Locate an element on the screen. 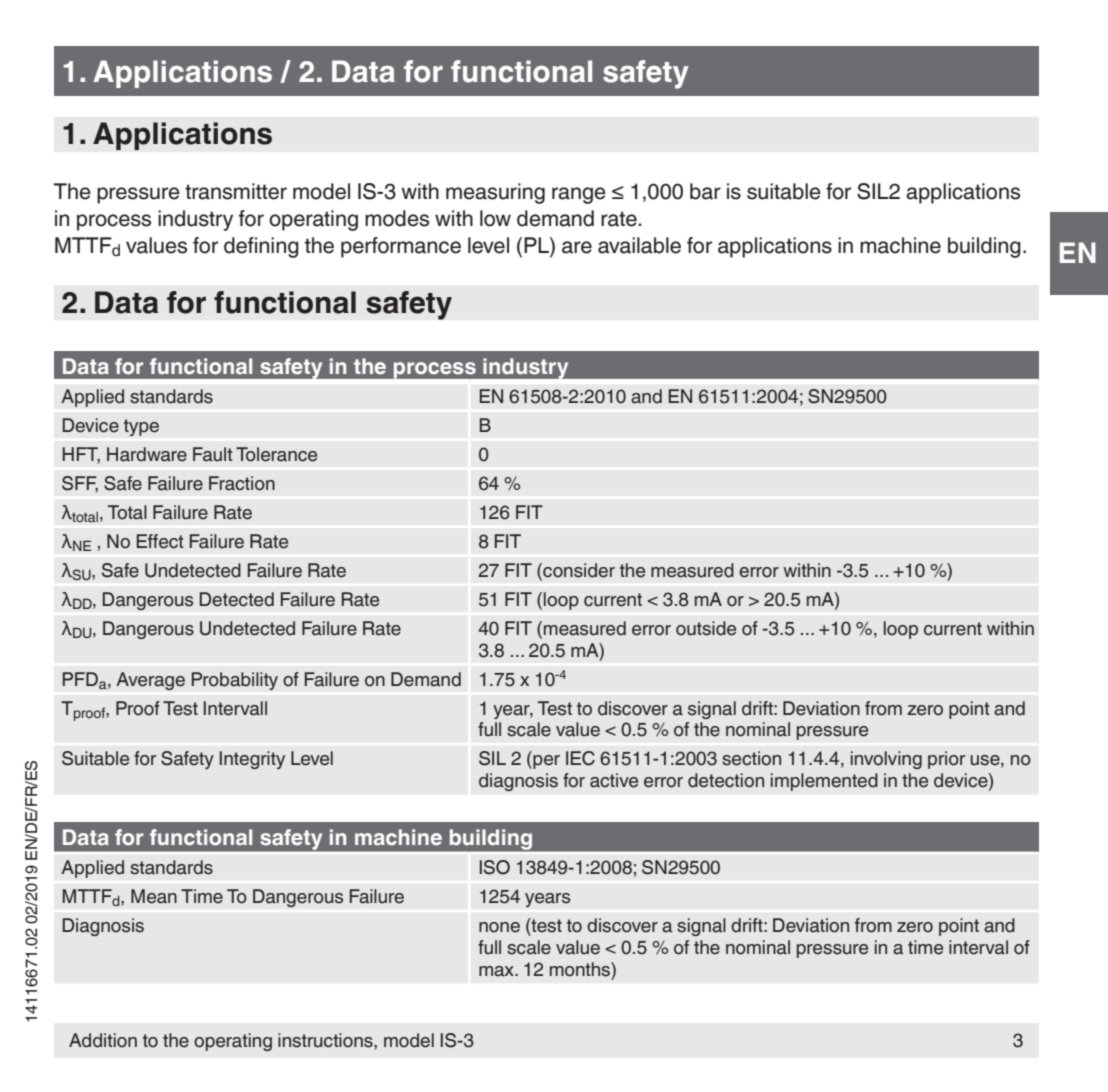  Addition is located at coordinates (103, 1040).
